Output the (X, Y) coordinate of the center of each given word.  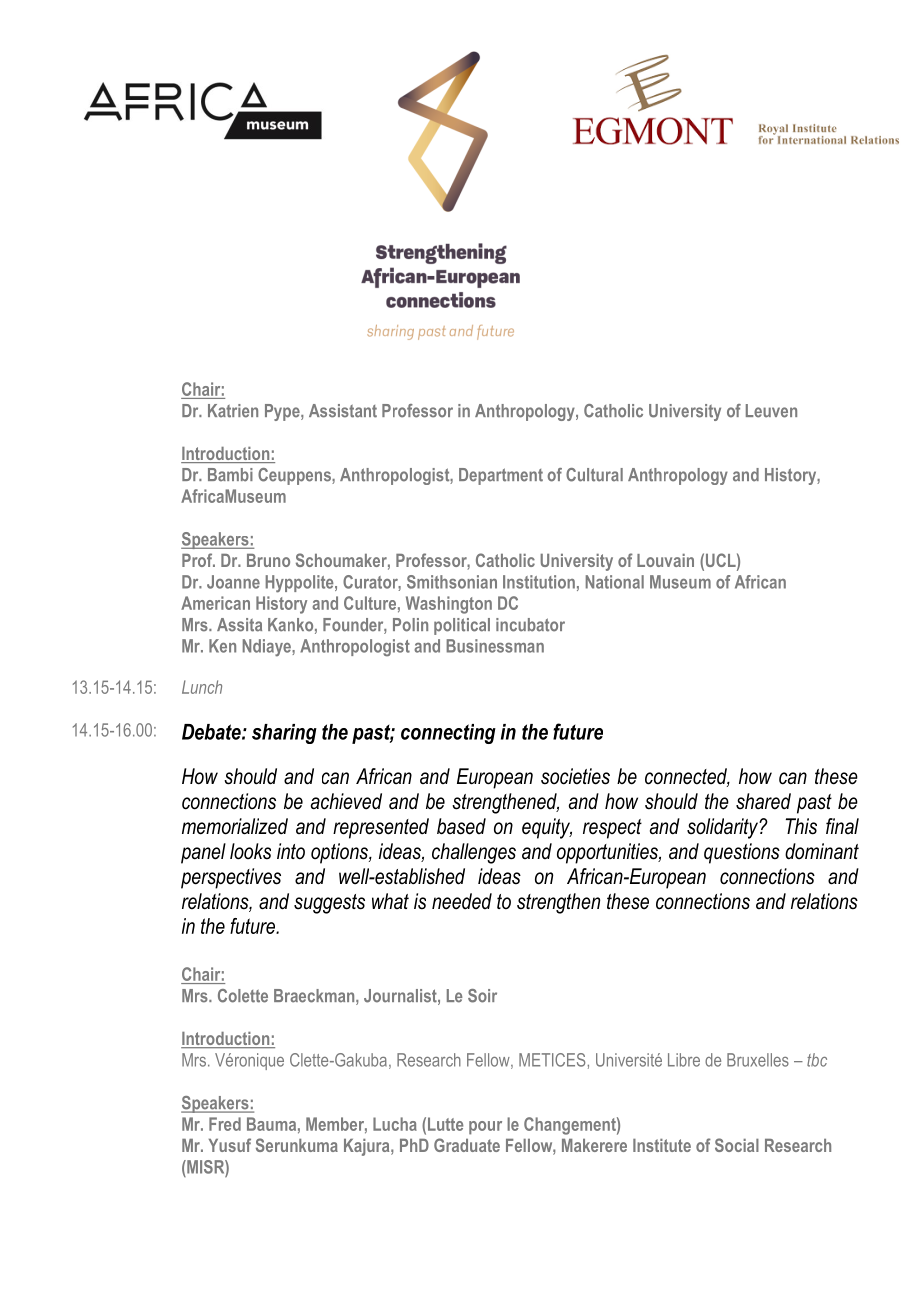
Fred (225, 1124)
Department (501, 476)
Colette (243, 996)
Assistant (343, 411)
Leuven (771, 411)
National (615, 582)
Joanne (233, 582)
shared (763, 801)
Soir (482, 996)
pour (485, 1128)
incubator (530, 625)
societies (575, 776)
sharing (284, 734)
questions (742, 853)
